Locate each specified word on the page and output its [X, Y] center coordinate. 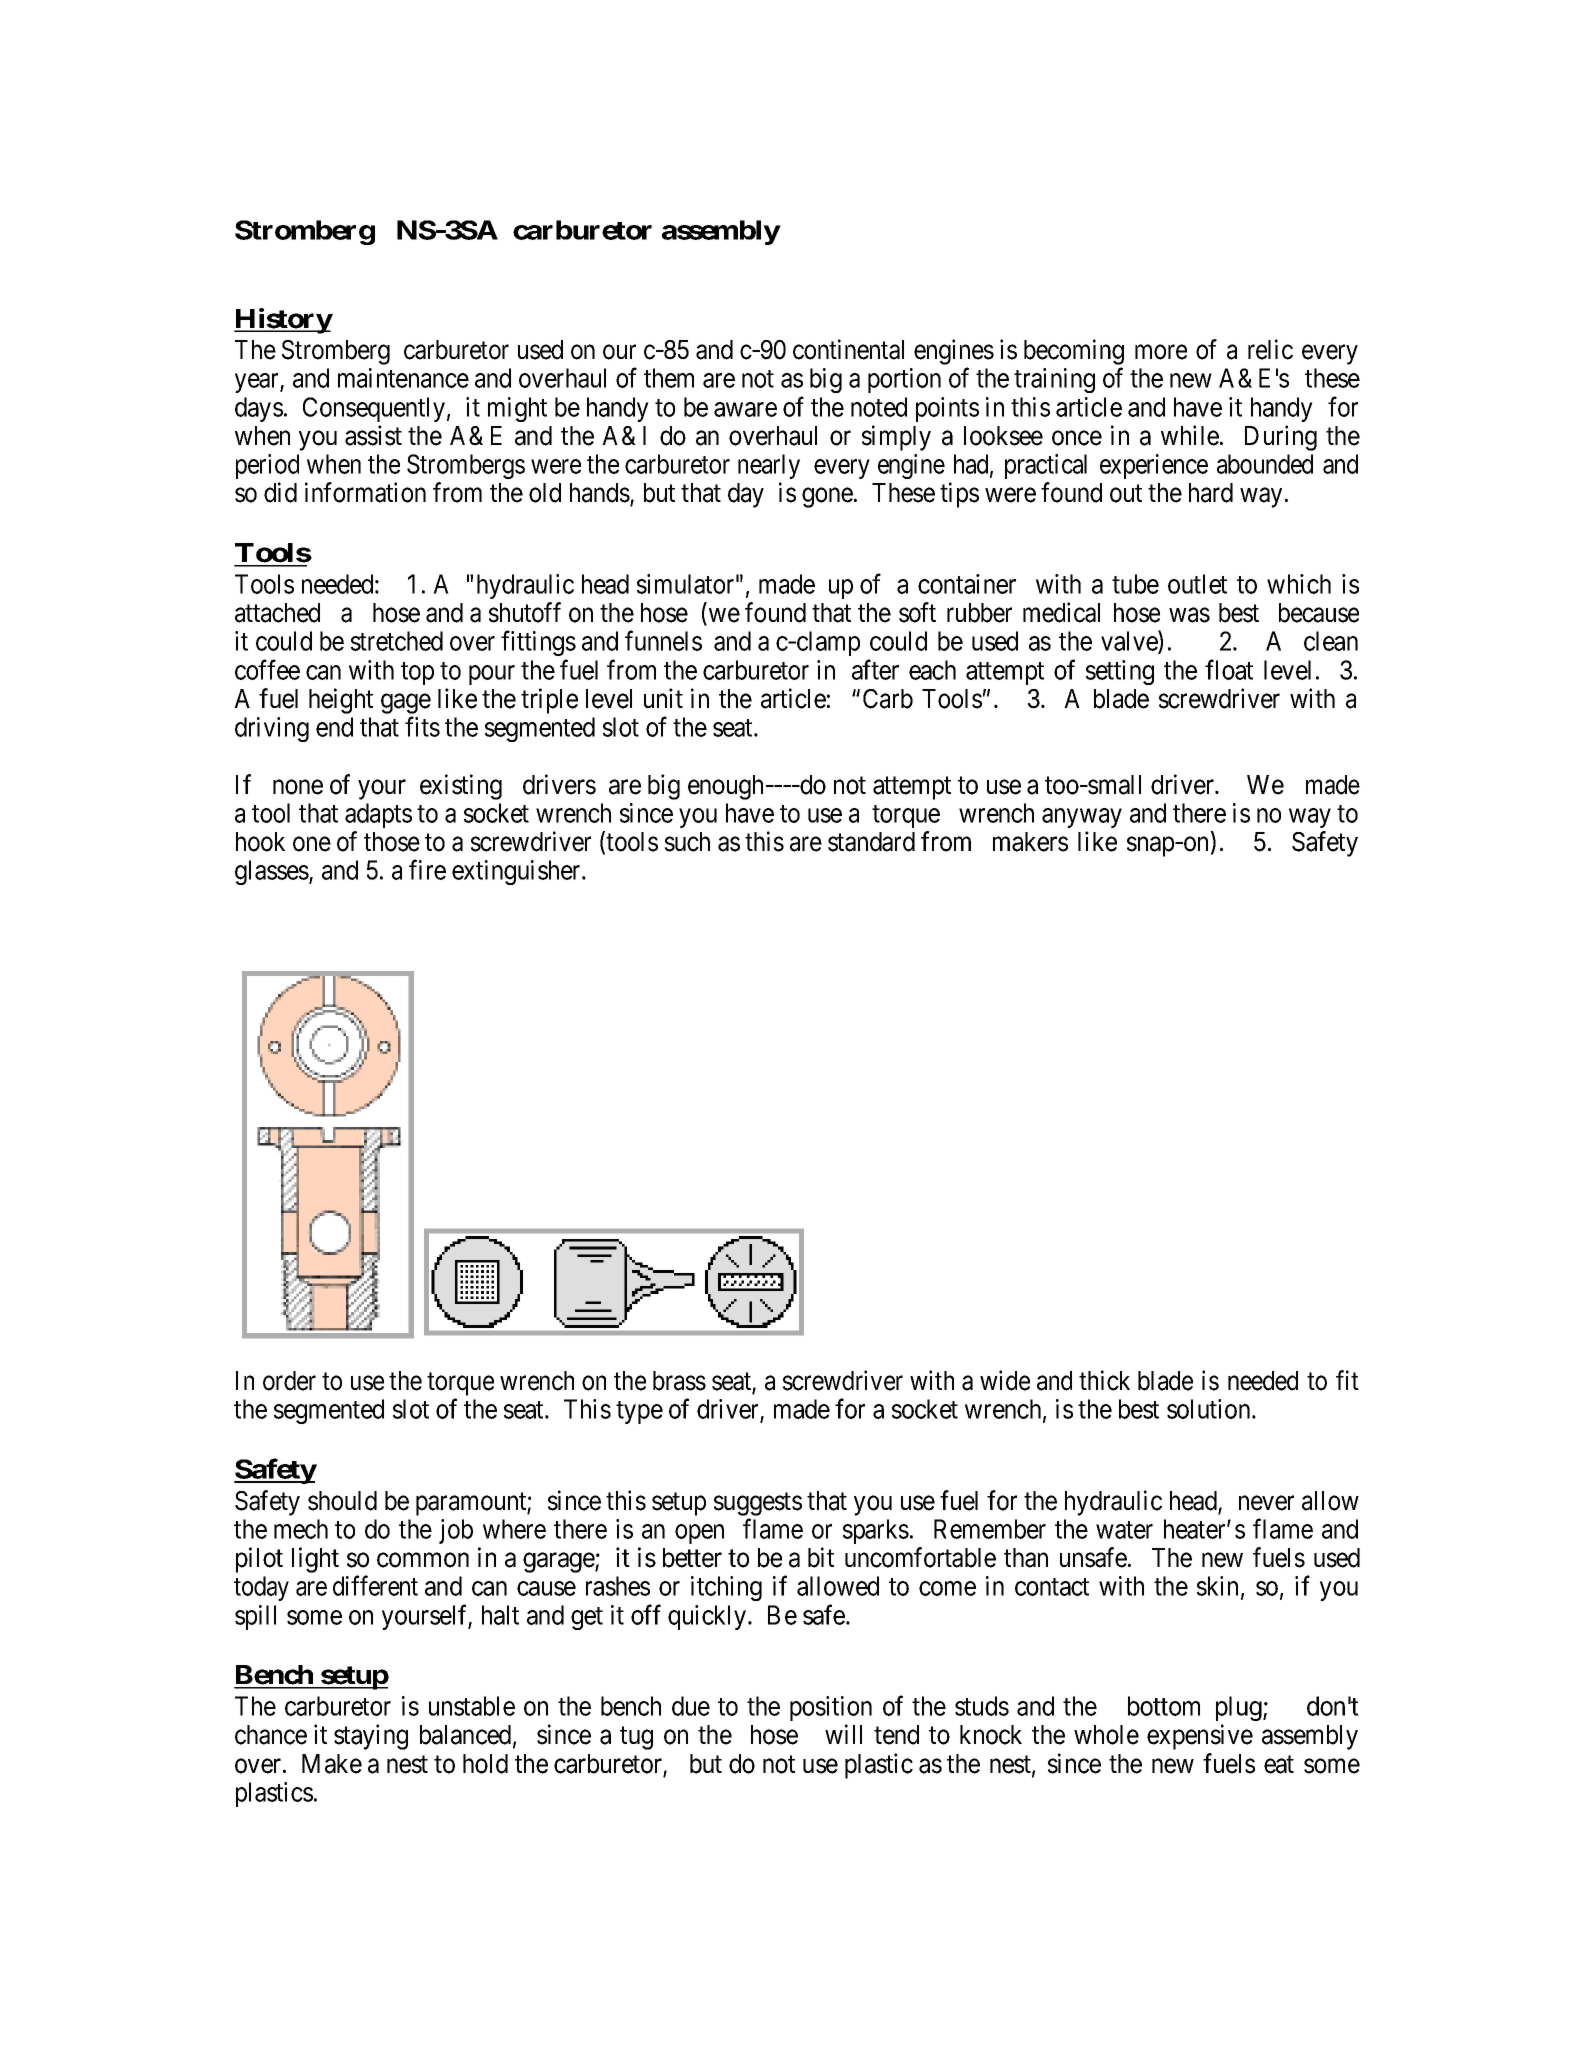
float [1229, 669]
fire [427, 870]
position [831, 1708]
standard [871, 842]
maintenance [403, 378]
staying [371, 1737]
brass [679, 1381]
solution [1210, 1409]
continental [848, 349]
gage [406, 704]
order [289, 1381]
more [1161, 352]
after [875, 669]
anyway [1082, 818]
